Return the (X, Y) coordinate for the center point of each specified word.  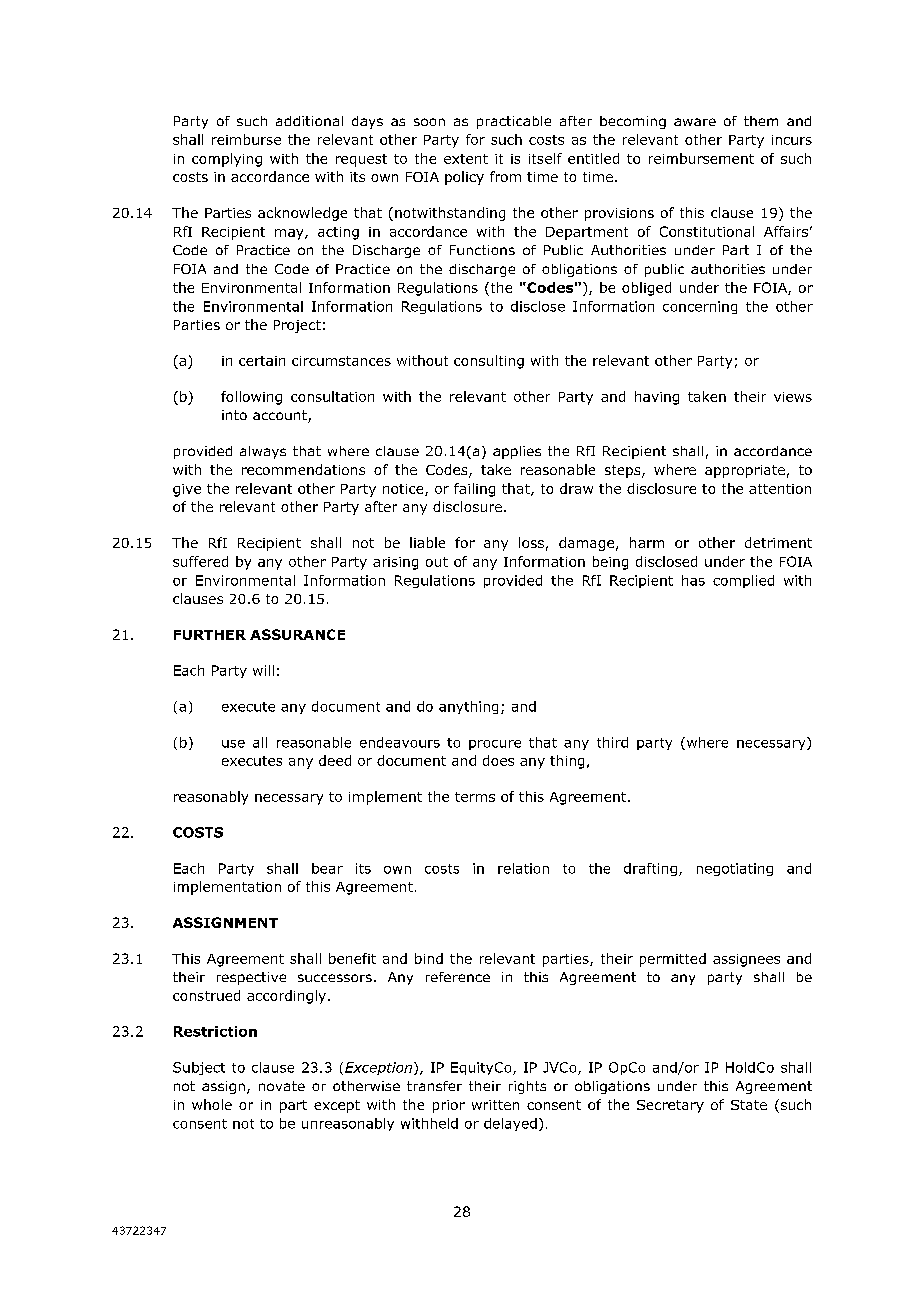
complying (227, 160)
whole (212, 1104)
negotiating (735, 869)
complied (743, 581)
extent (466, 159)
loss (531, 542)
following (251, 398)
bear (327, 868)
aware (695, 122)
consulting (489, 362)
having (657, 398)
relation (523, 868)
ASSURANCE (297, 634)
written (495, 1105)
